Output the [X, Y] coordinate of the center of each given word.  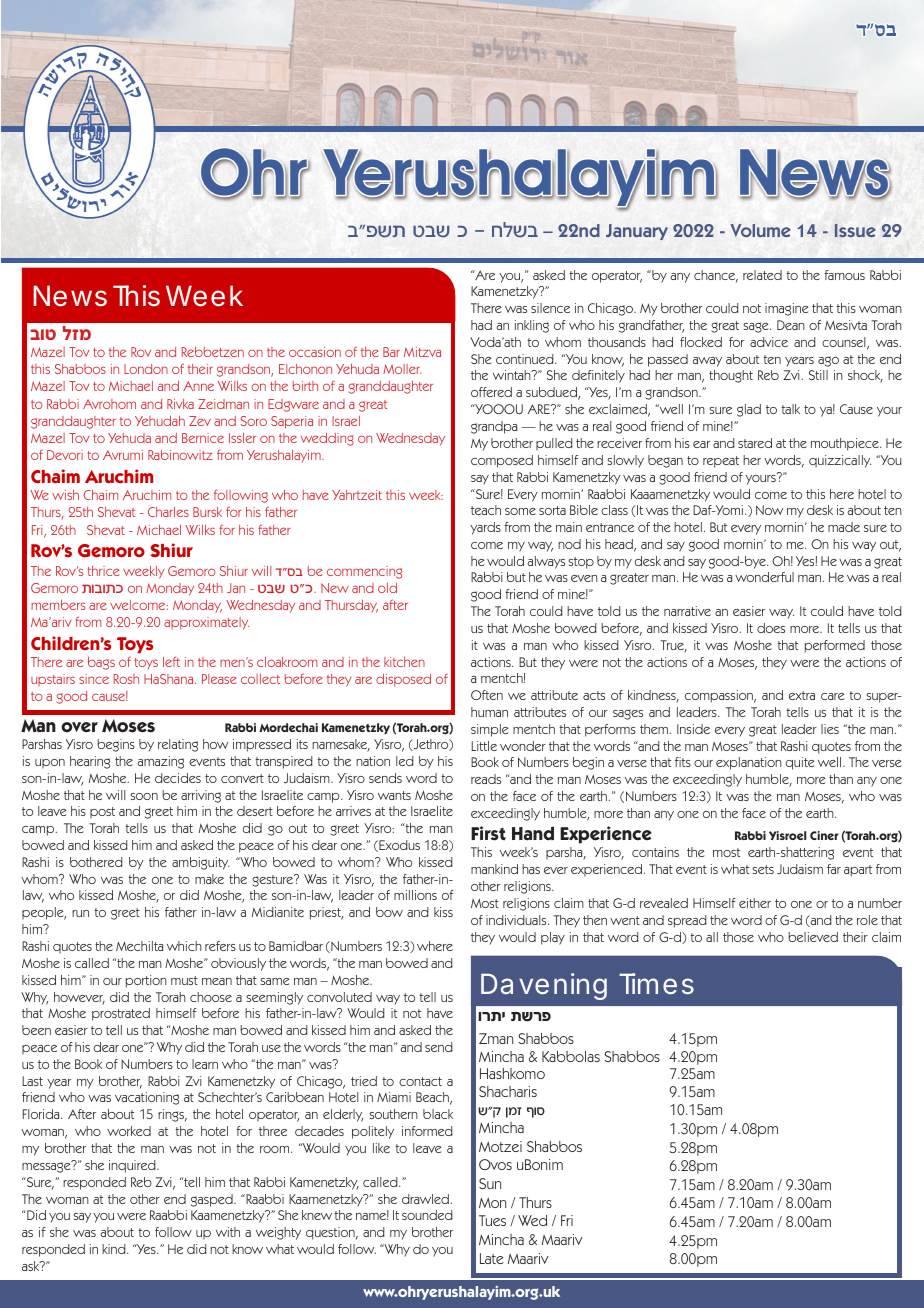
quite [799, 763]
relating [178, 745]
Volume [760, 230]
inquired [133, 1166]
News [70, 296]
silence [550, 308]
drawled [426, 1199]
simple [489, 730]
